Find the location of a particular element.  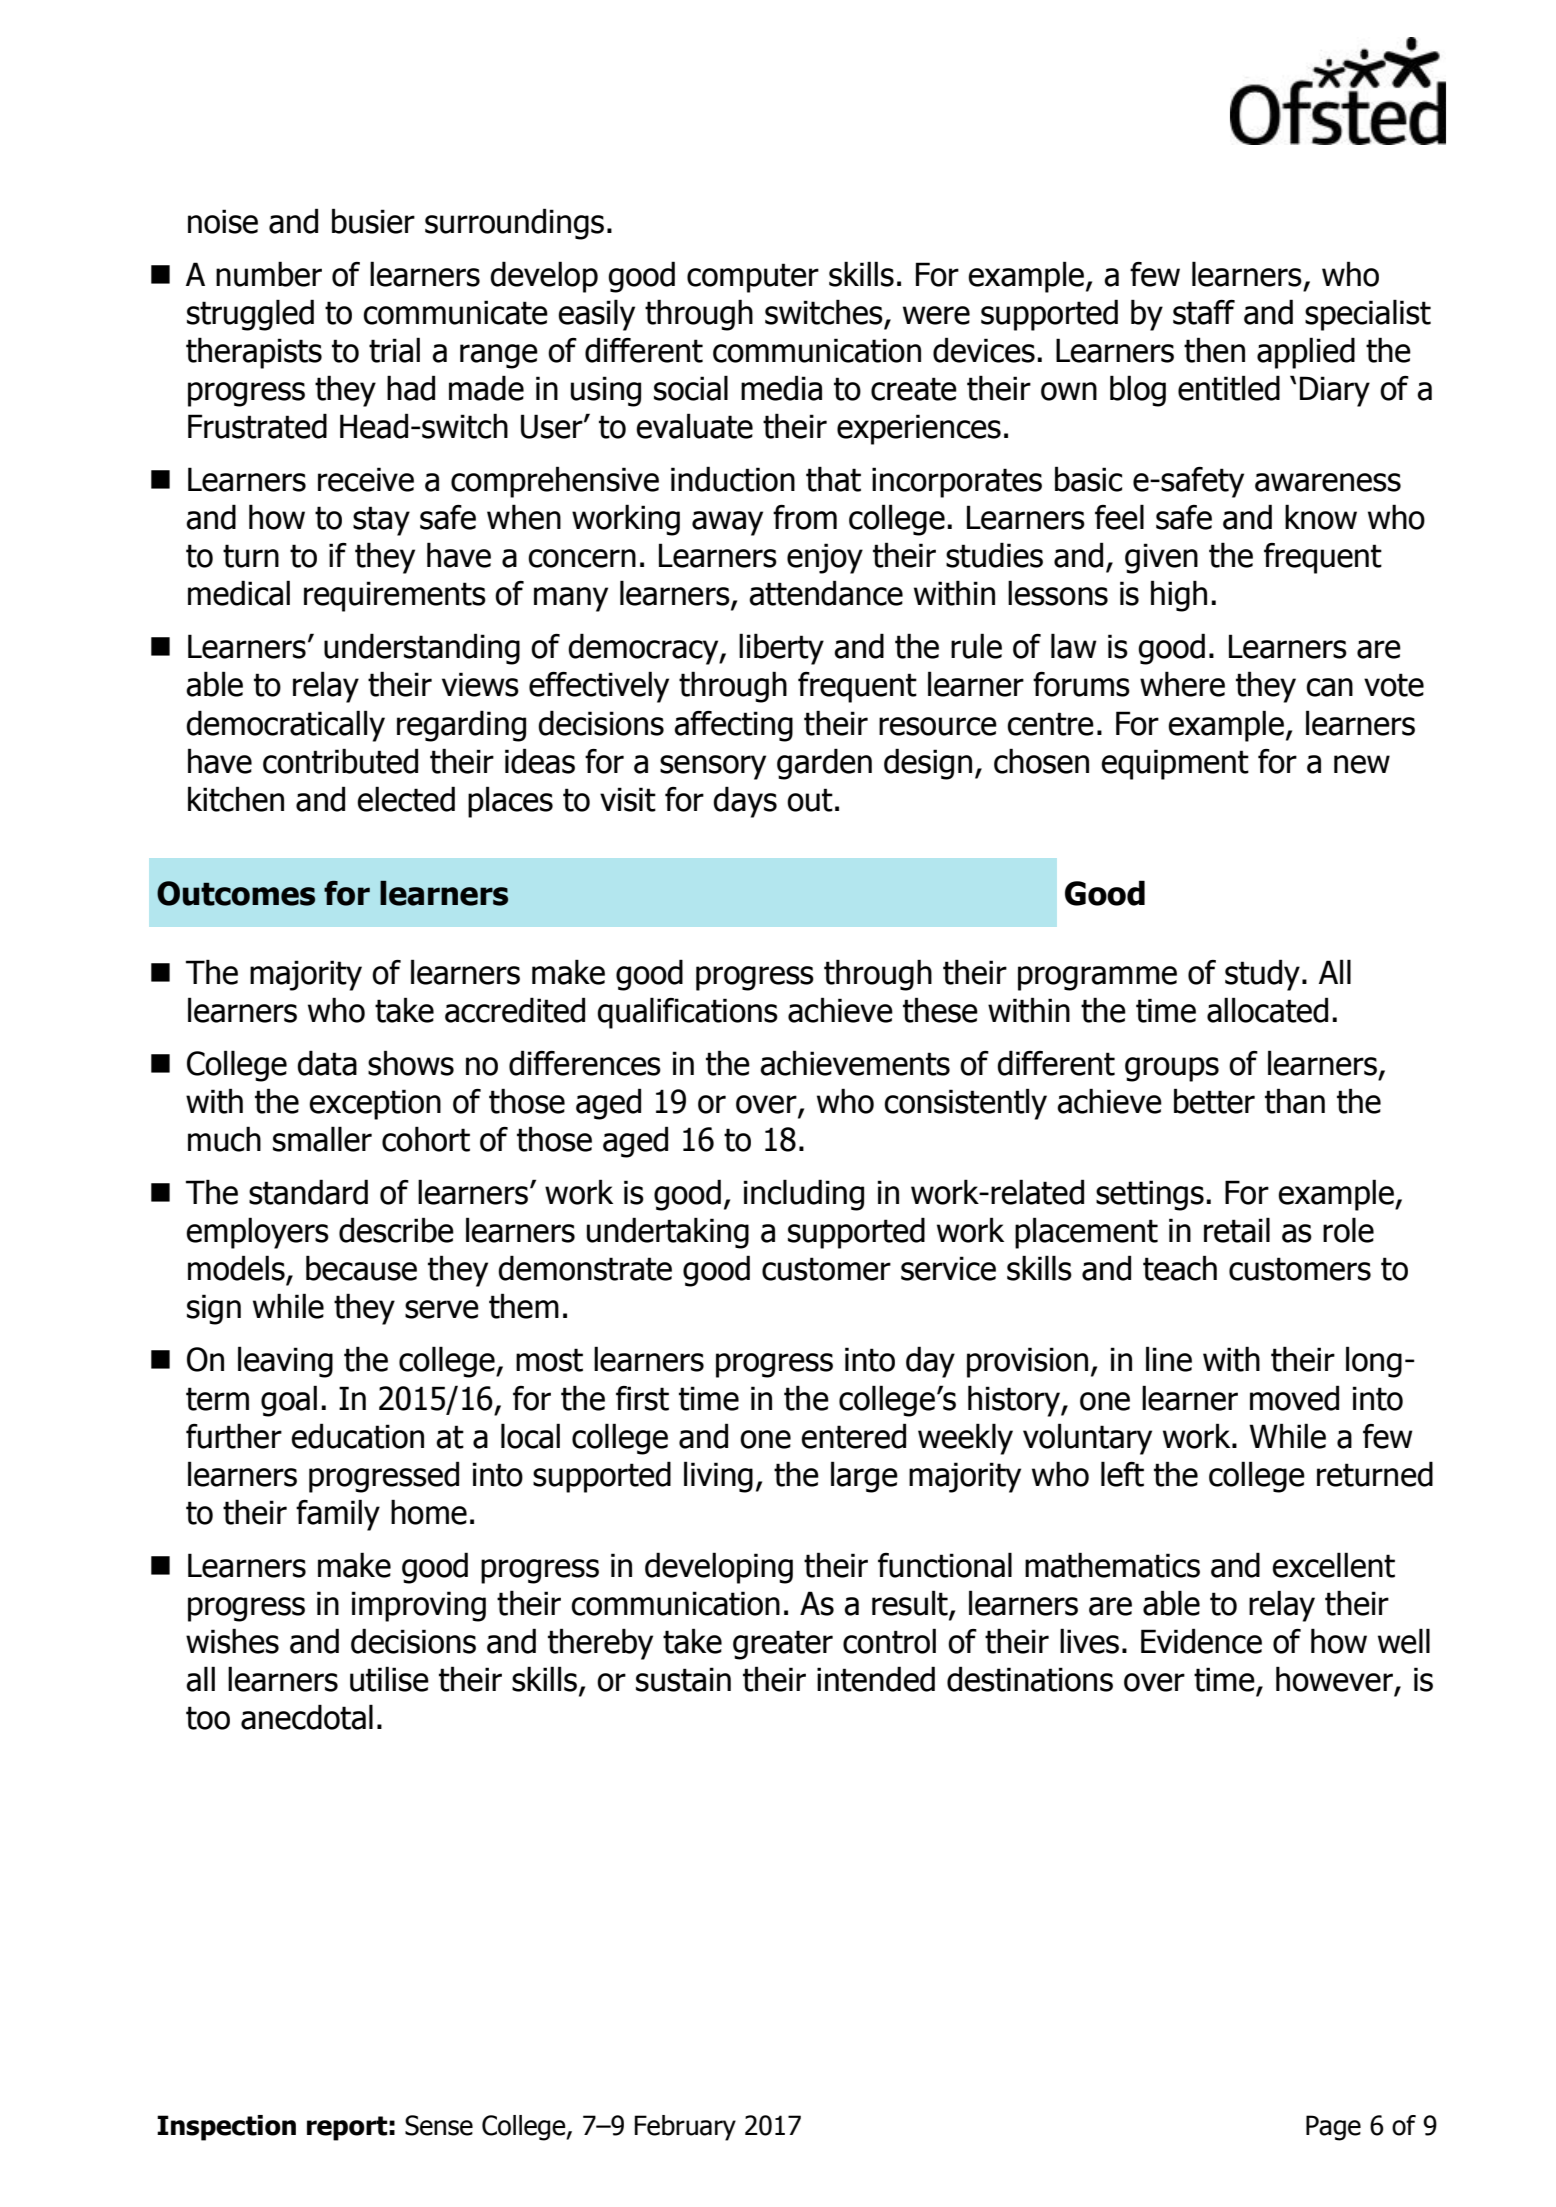

improving is located at coordinates (419, 1606).
